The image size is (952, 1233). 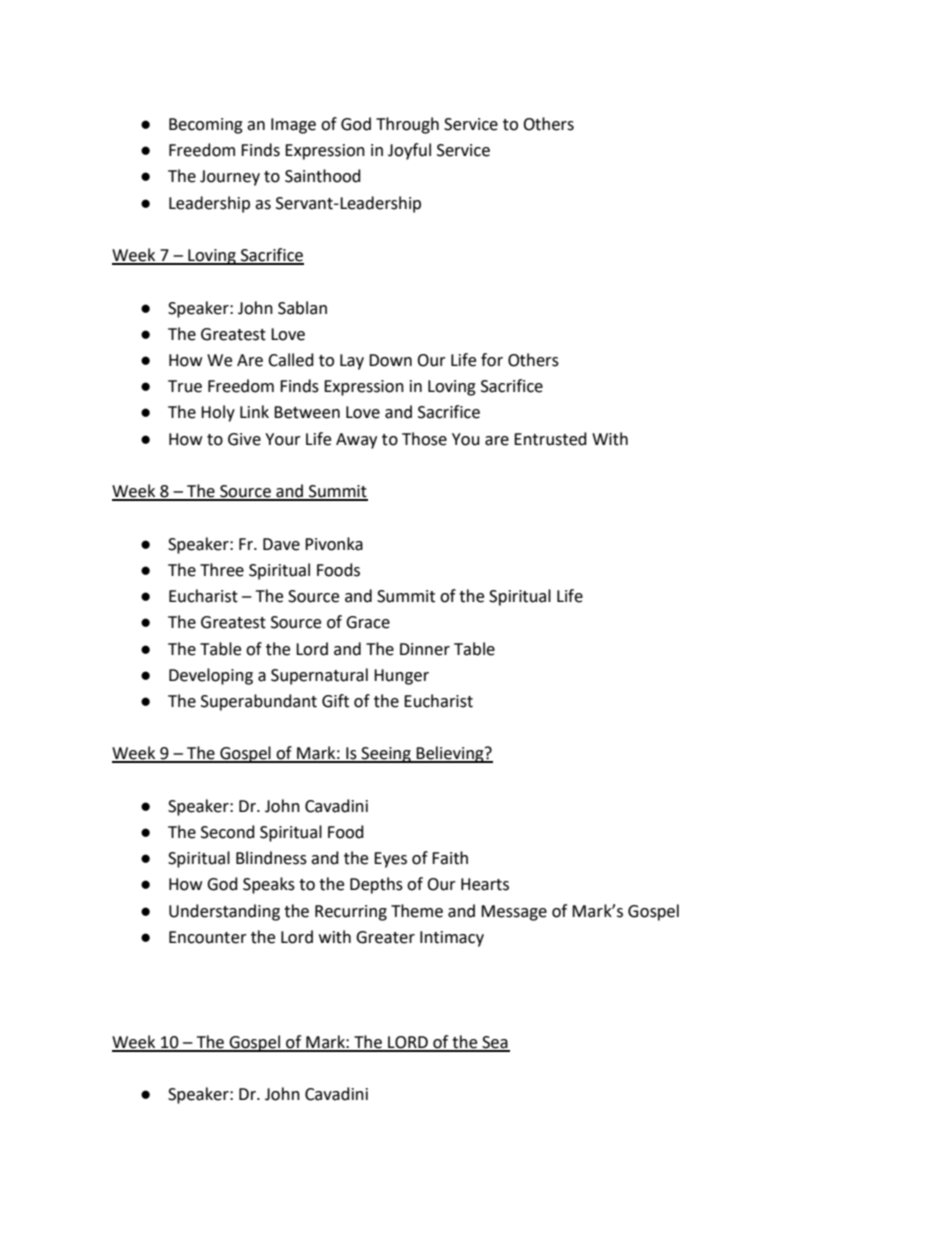 What do you see at coordinates (351, 913) in the image?
I see `Recurring` at bounding box center [351, 913].
